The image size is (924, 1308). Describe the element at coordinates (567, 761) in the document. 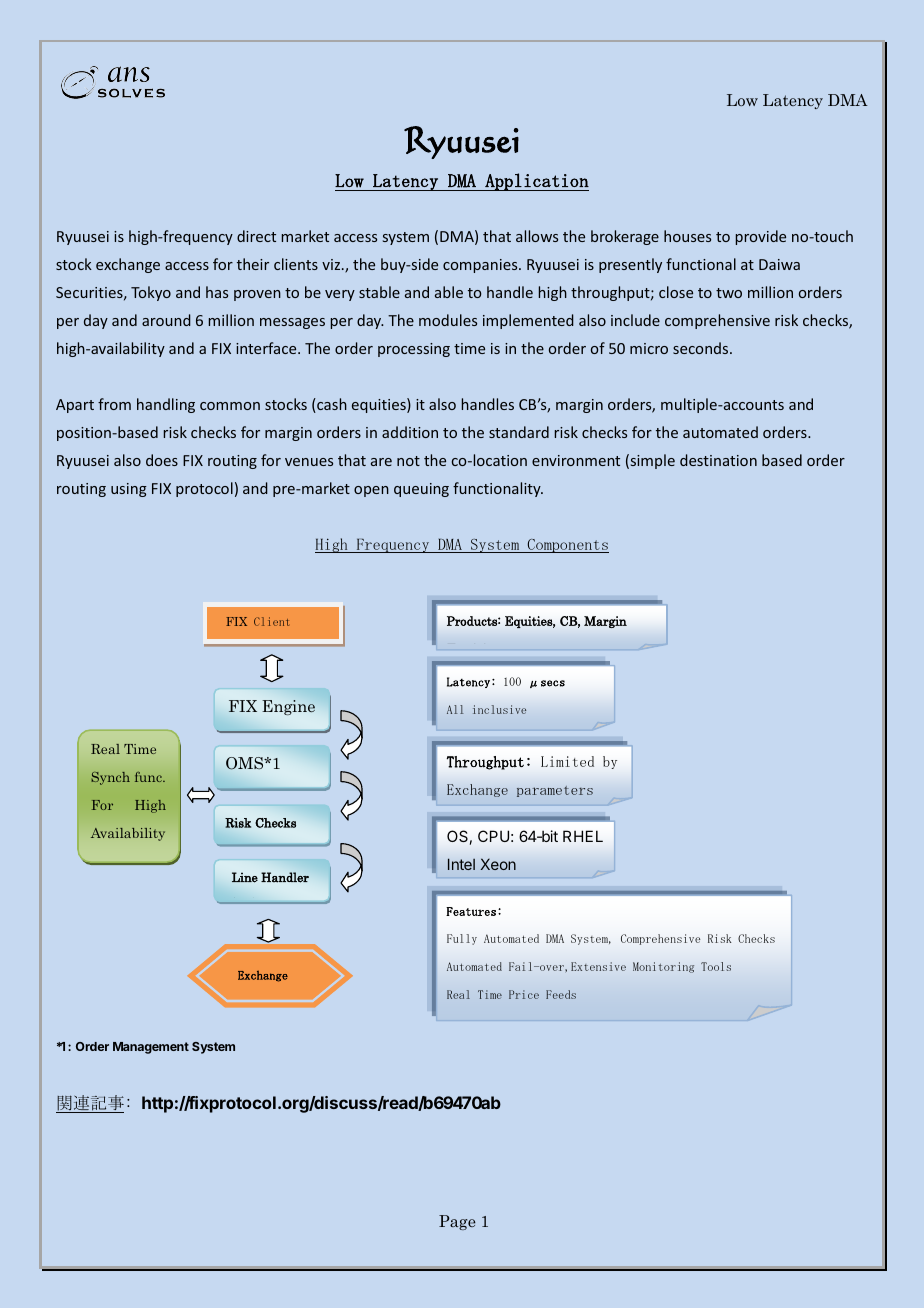

I see `Limited` at that location.
